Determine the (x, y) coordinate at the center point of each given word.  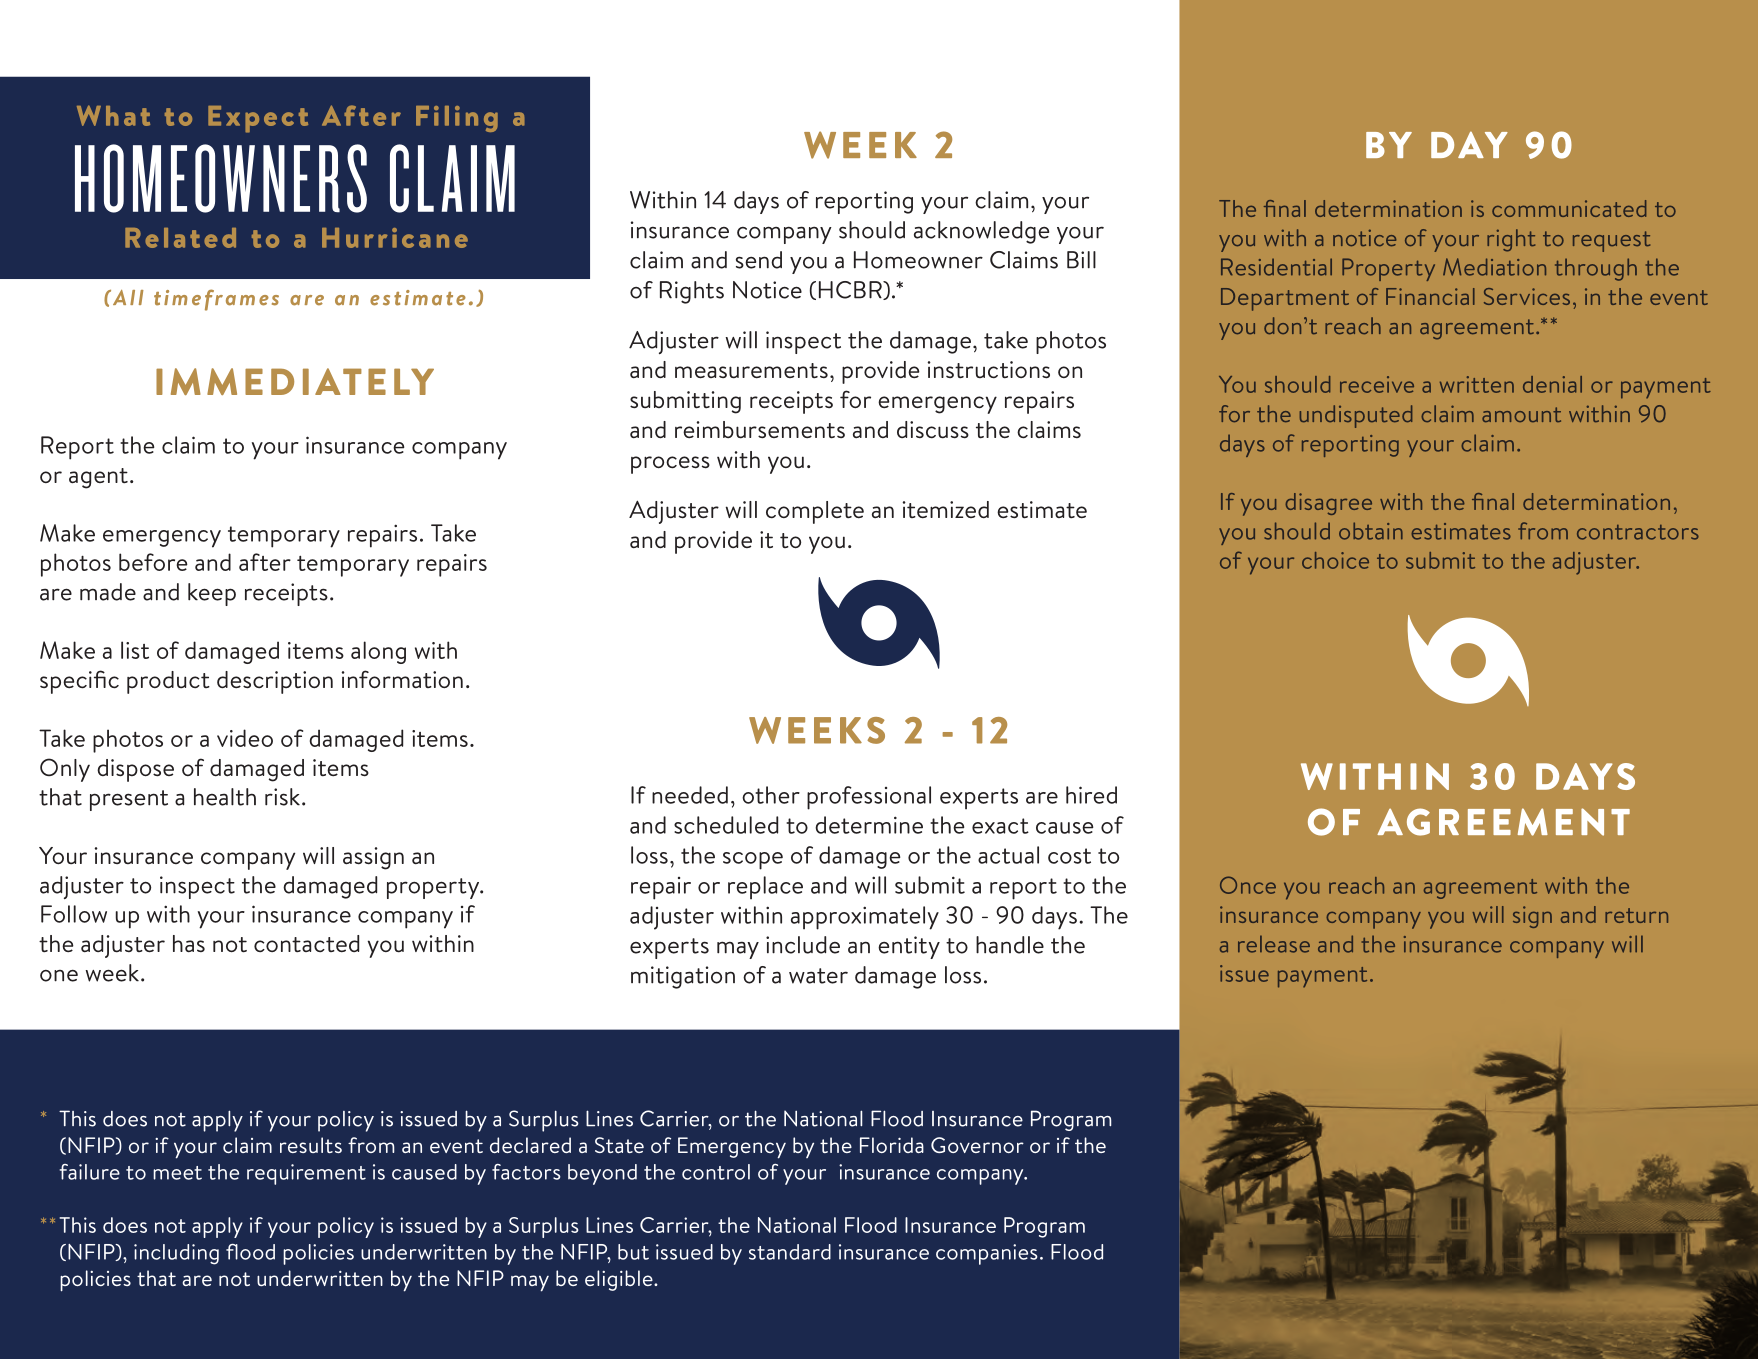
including (176, 1254)
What (113, 115)
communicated (1569, 208)
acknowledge (981, 232)
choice (1335, 560)
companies (987, 1254)
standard (790, 1252)
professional (869, 798)
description (275, 682)
